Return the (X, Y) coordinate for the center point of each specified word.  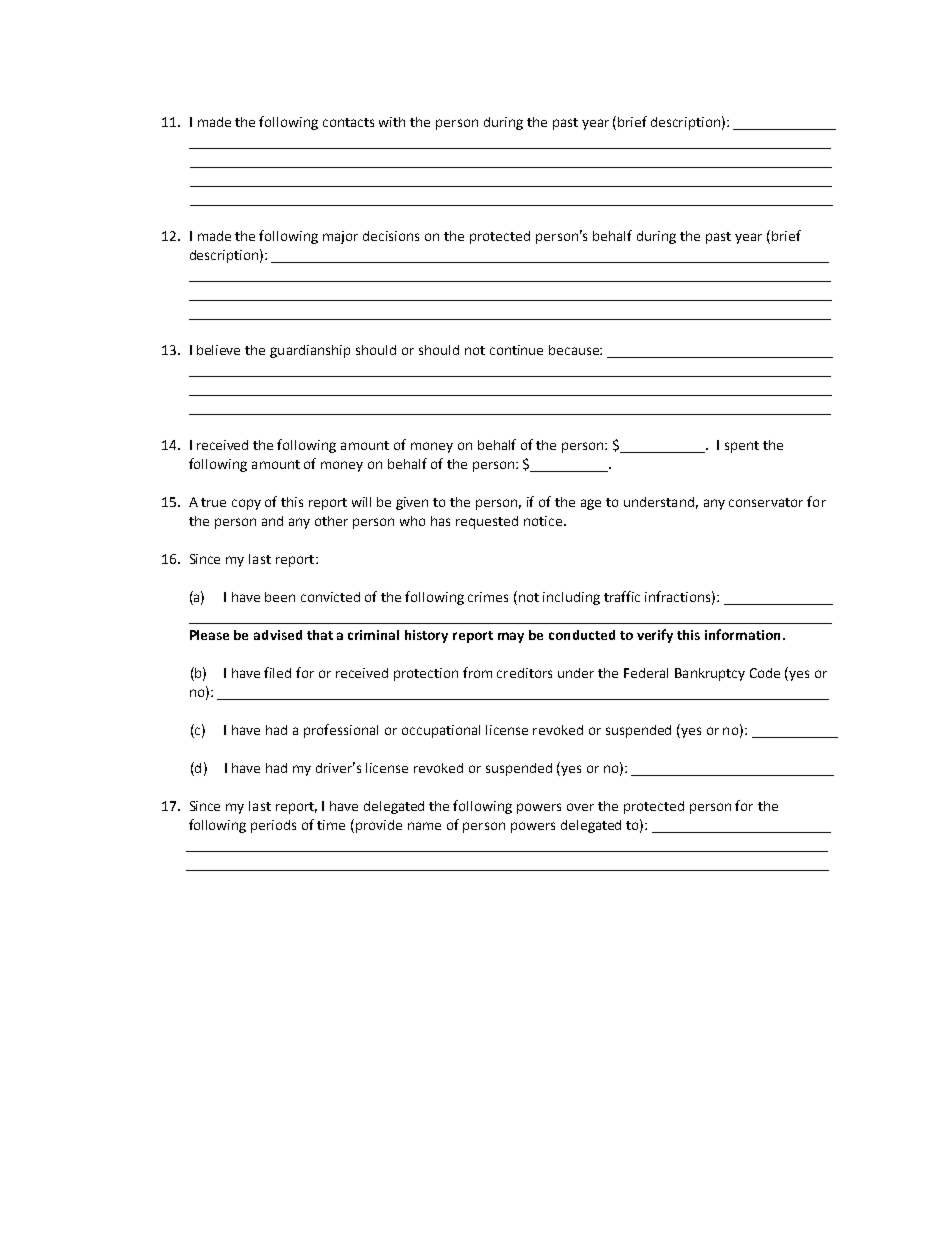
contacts (348, 122)
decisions (391, 236)
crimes (488, 597)
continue (516, 350)
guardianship (310, 351)
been (280, 597)
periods (273, 826)
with (392, 122)
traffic (622, 596)
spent (742, 447)
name (424, 826)
